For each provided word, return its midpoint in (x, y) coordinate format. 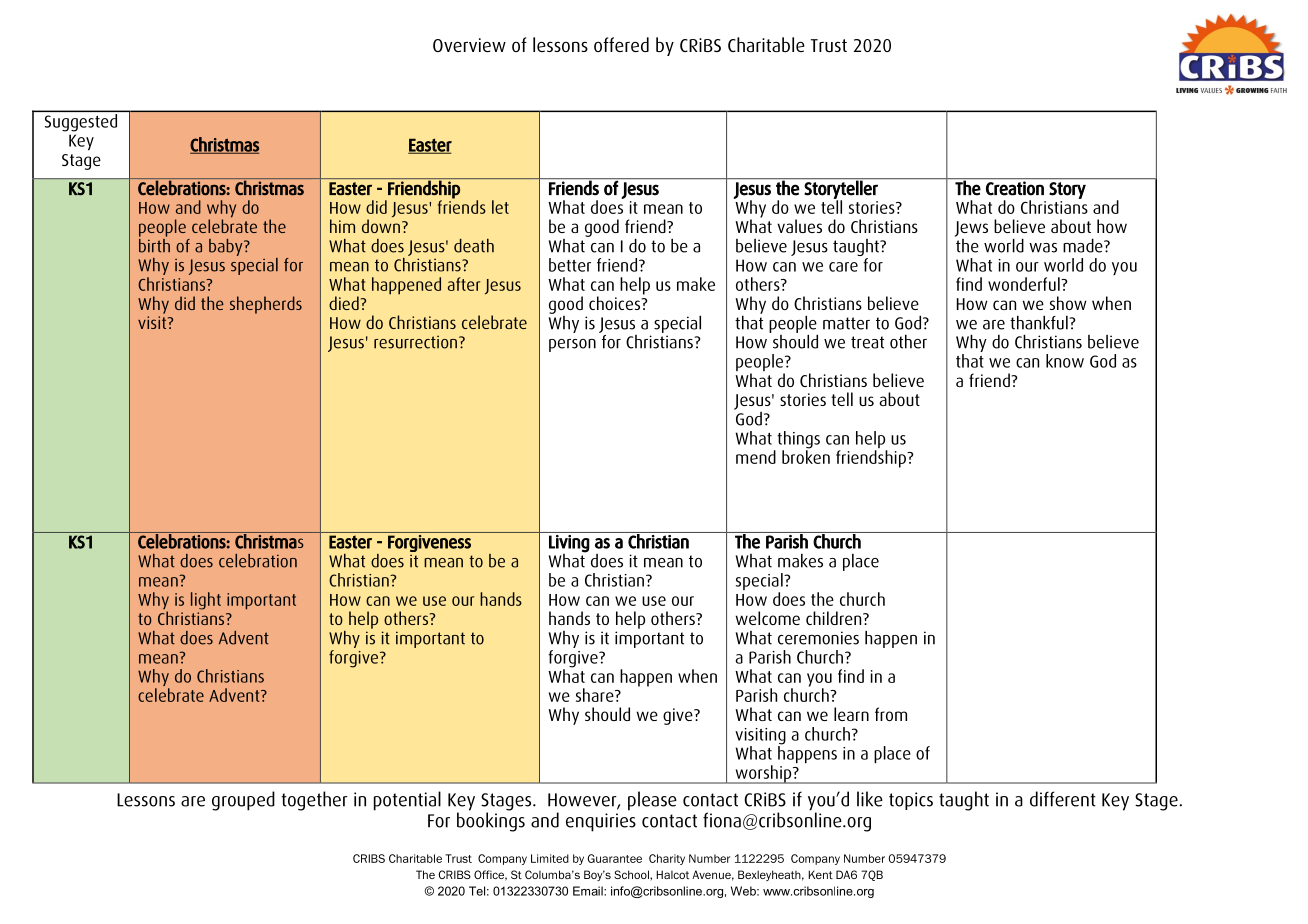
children (835, 618)
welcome (767, 618)
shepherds (266, 305)
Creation (1015, 188)
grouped (243, 801)
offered (621, 44)
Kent (820, 874)
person (572, 345)
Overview (469, 45)
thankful (1040, 322)
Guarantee (614, 858)
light (206, 601)
